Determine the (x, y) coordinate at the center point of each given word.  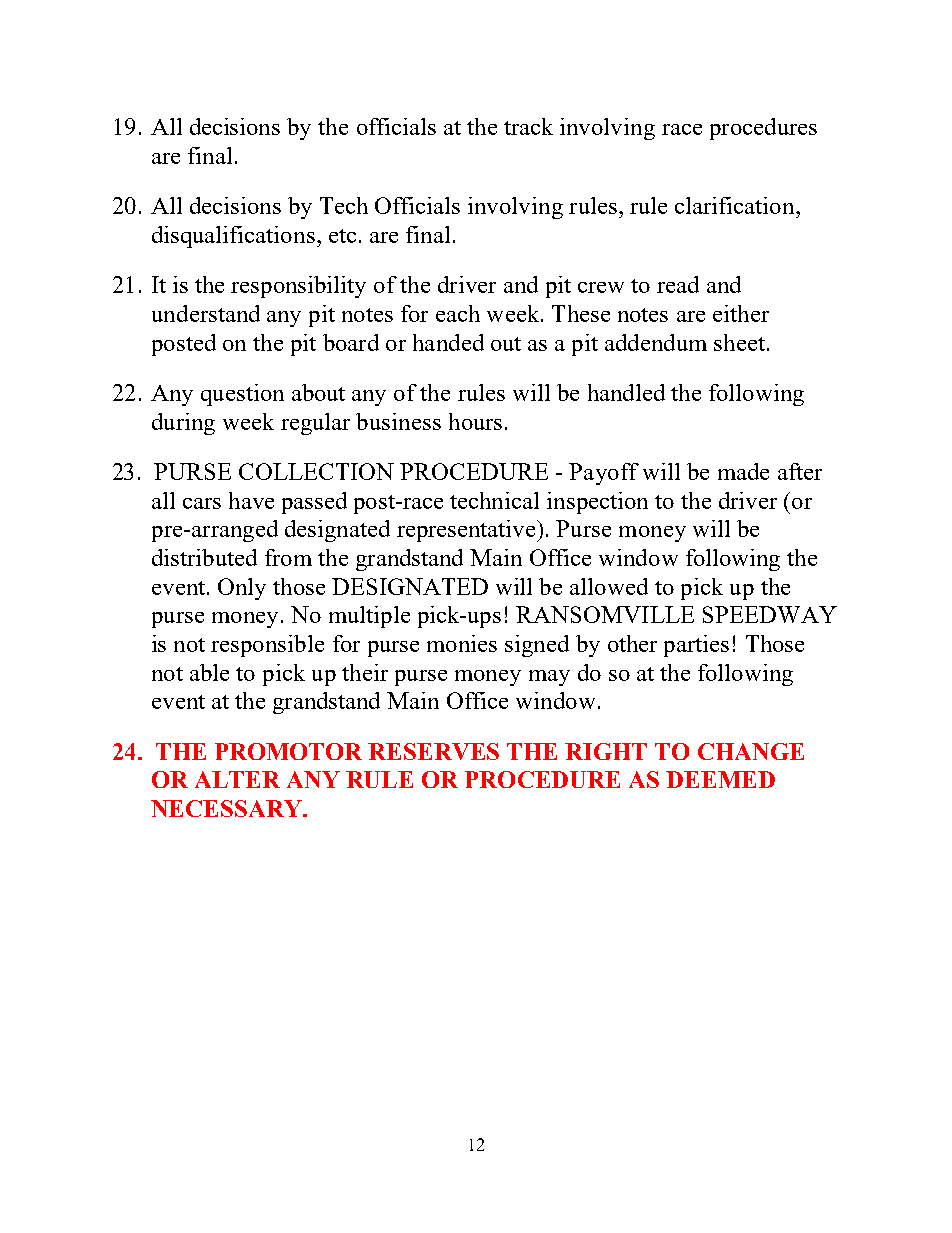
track (528, 126)
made (743, 471)
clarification (736, 205)
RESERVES (433, 751)
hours (475, 421)
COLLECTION (316, 471)
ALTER (237, 779)
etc (342, 236)
